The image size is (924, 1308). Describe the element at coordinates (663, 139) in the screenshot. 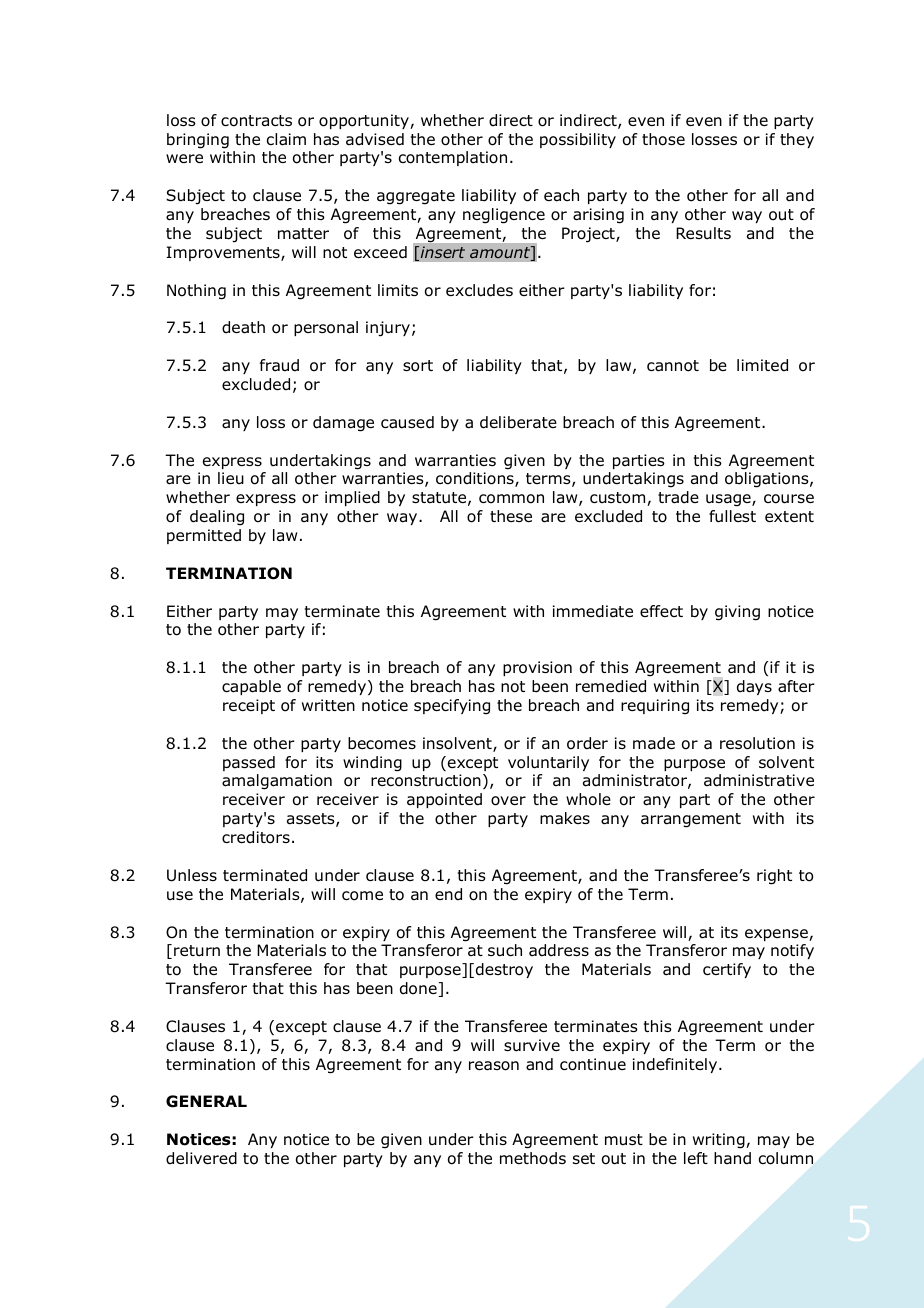

I see `those` at that location.
